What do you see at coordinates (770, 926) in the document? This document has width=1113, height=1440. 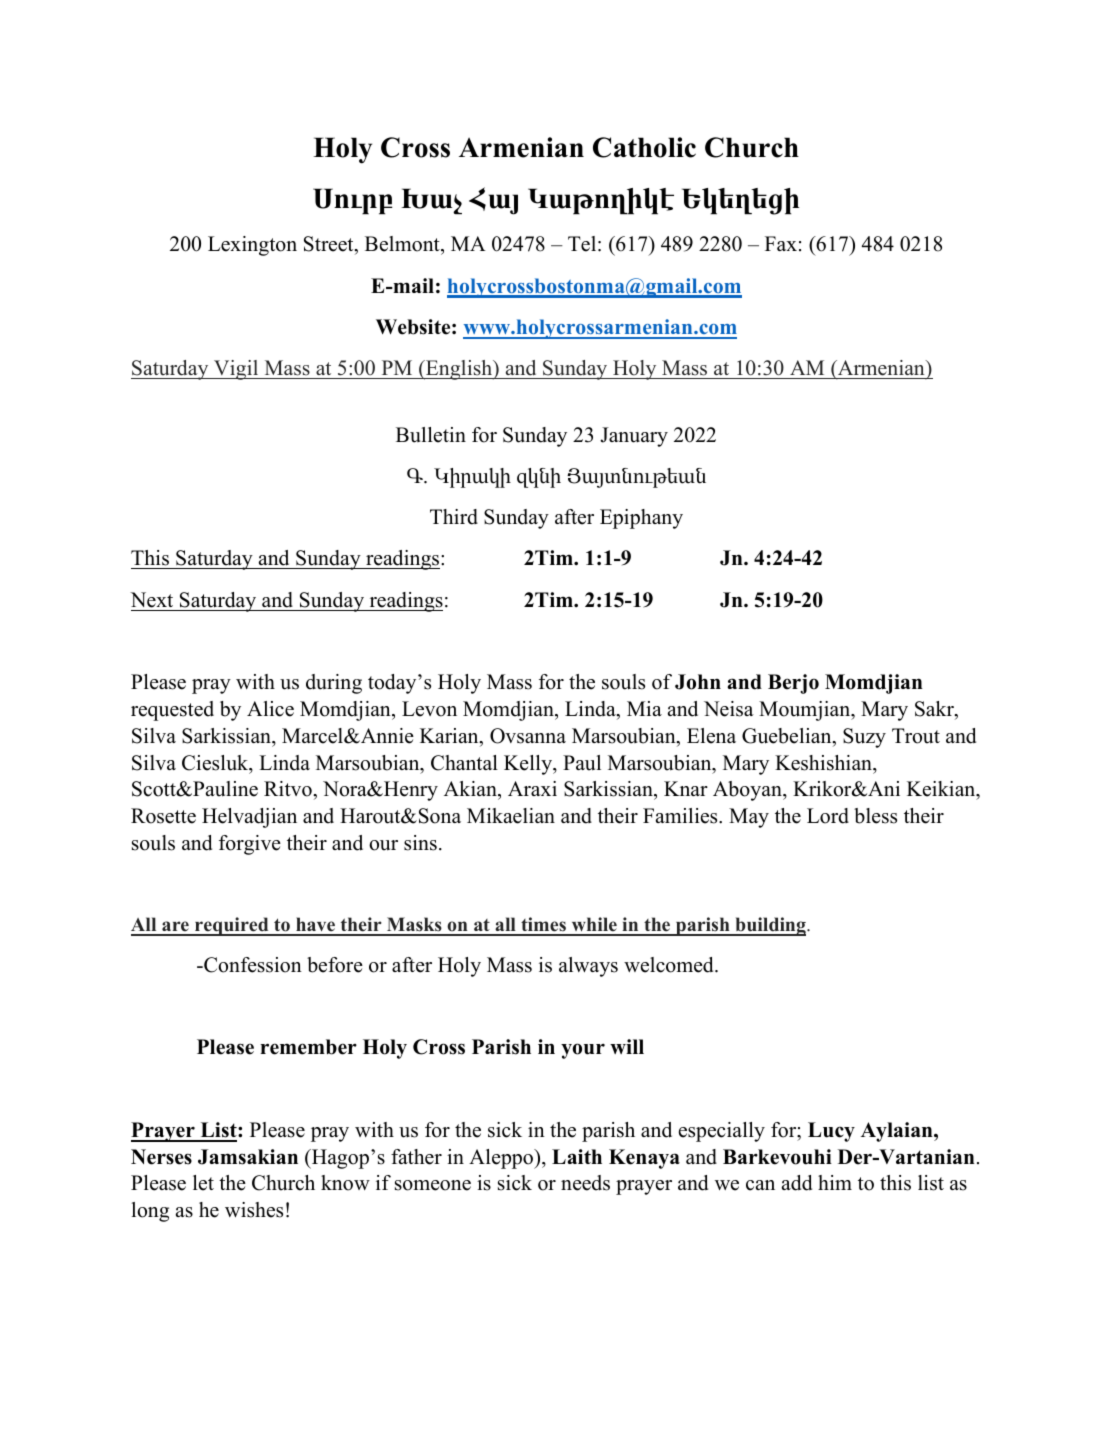 I see `building` at bounding box center [770, 926].
